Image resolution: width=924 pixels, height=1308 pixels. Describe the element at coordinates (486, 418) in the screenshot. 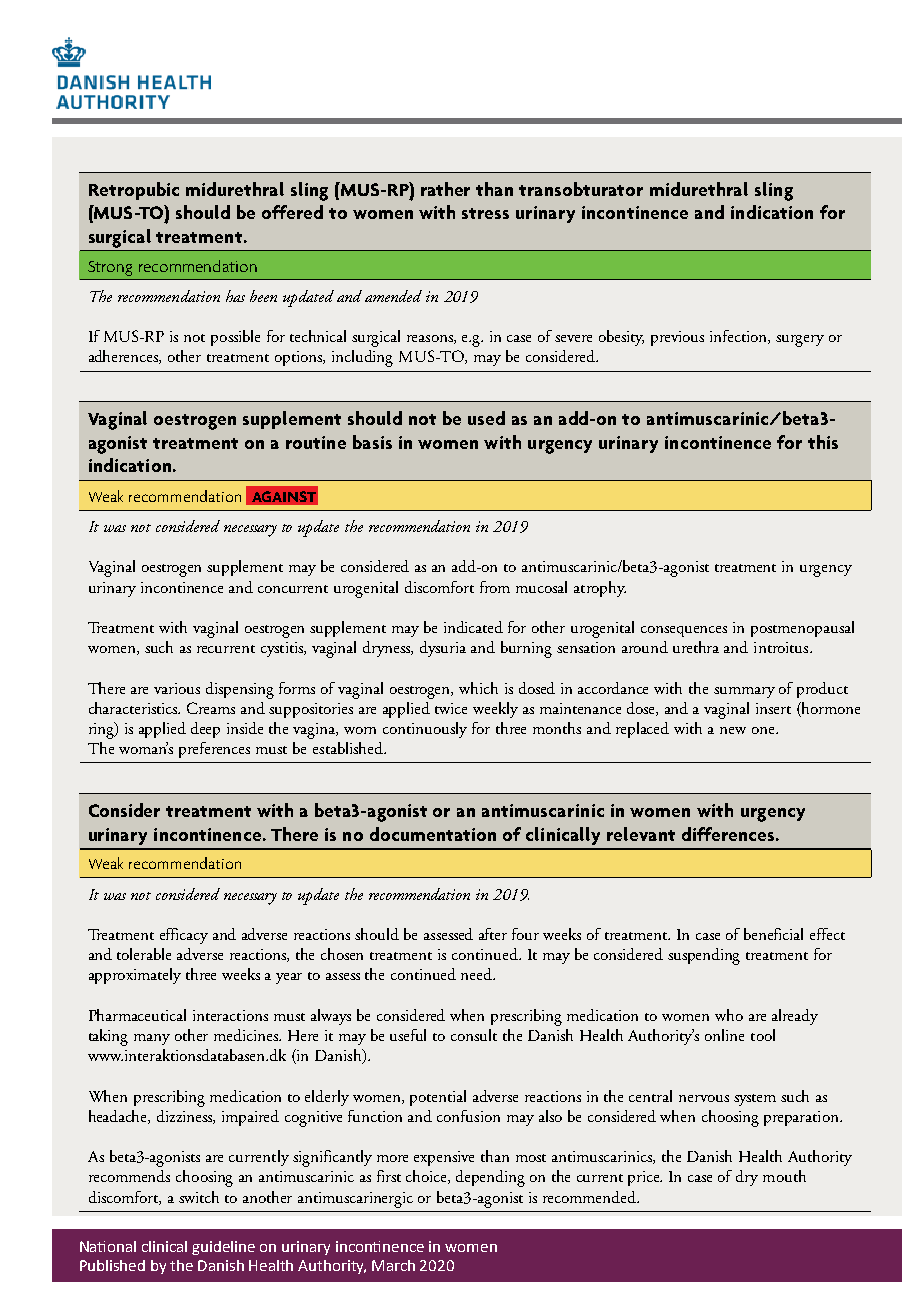

I see `used` at that location.
